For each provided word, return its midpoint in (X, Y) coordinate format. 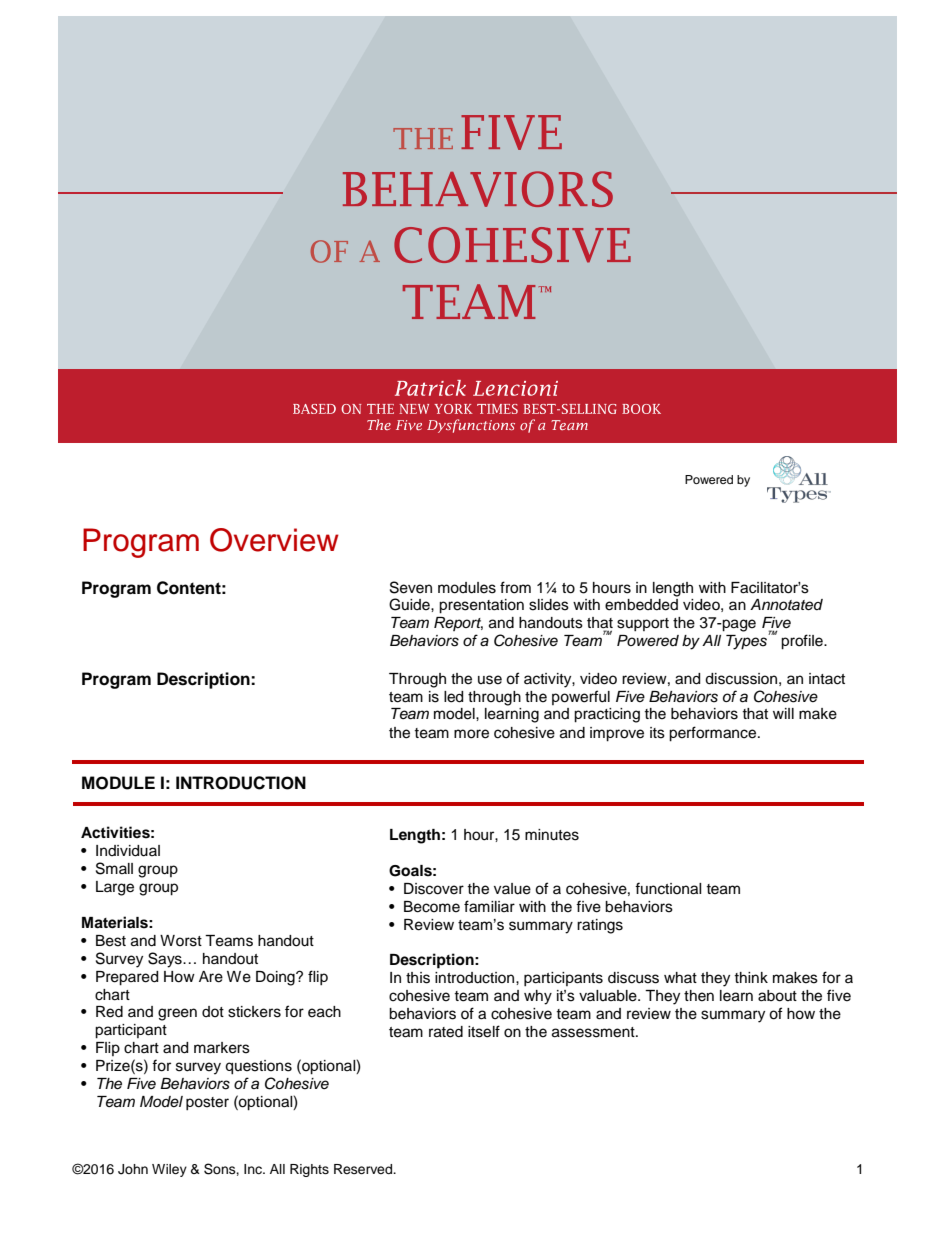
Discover (434, 889)
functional (668, 888)
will (783, 713)
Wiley (169, 1170)
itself (484, 1031)
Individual (128, 851)
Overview (274, 540)
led (453, 697)
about (777, 996)
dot (213, 1011)
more (471, 734)
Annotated (786, 605)
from (515, 587)
